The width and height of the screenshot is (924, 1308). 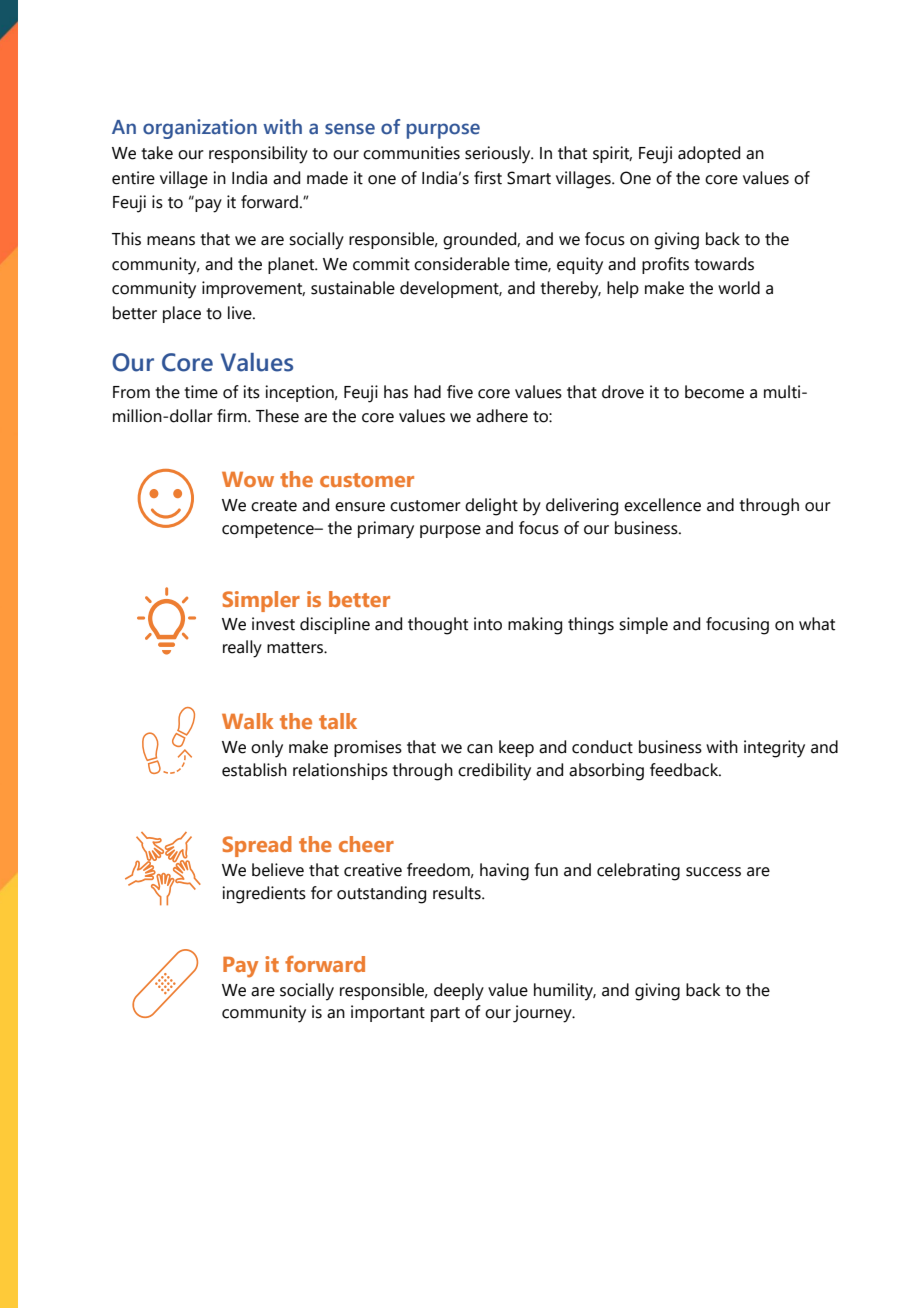 I want to click on organization, so click(x=200, y=129).
